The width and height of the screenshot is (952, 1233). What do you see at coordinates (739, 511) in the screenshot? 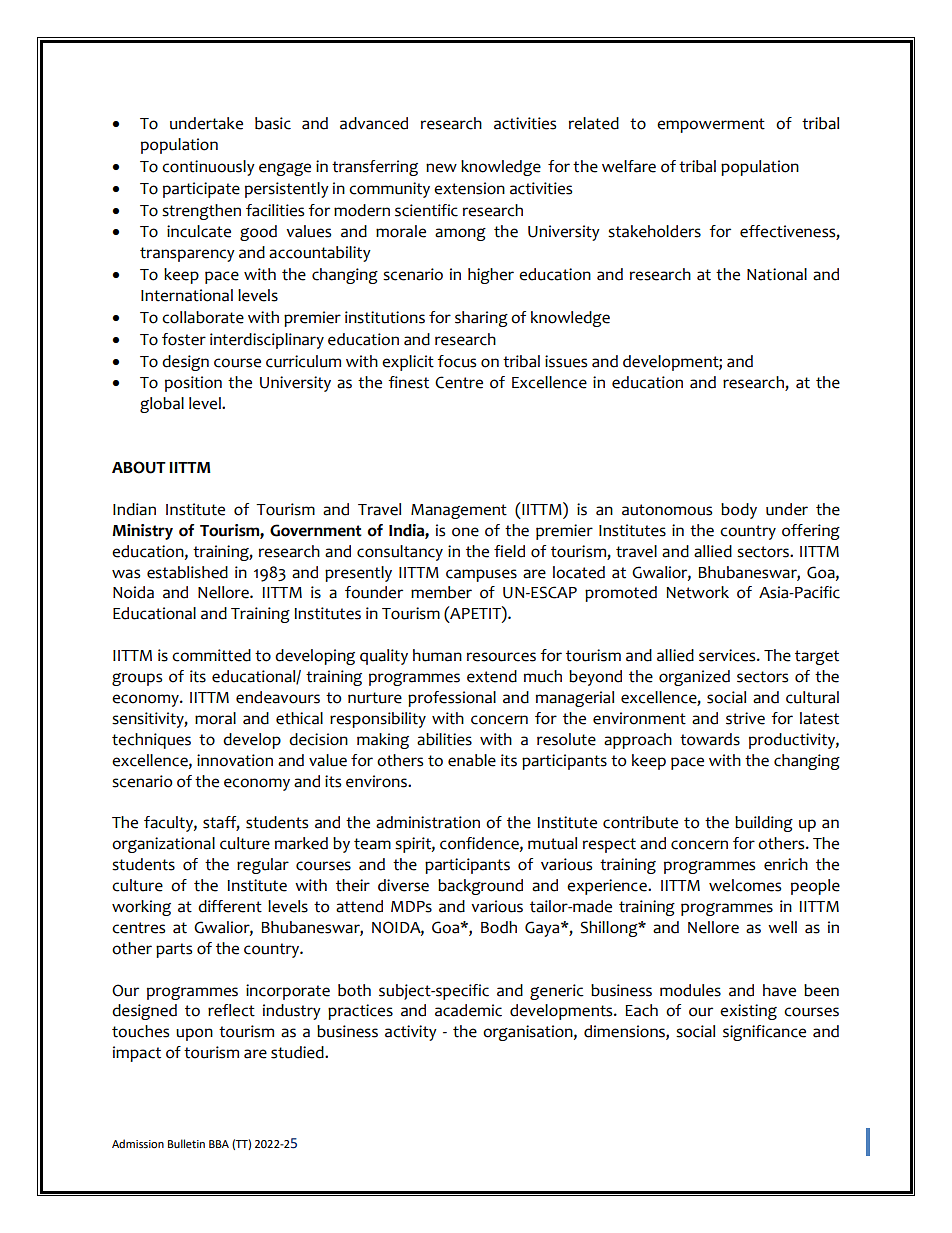
I see `body` at bounding box center [739, 511].
